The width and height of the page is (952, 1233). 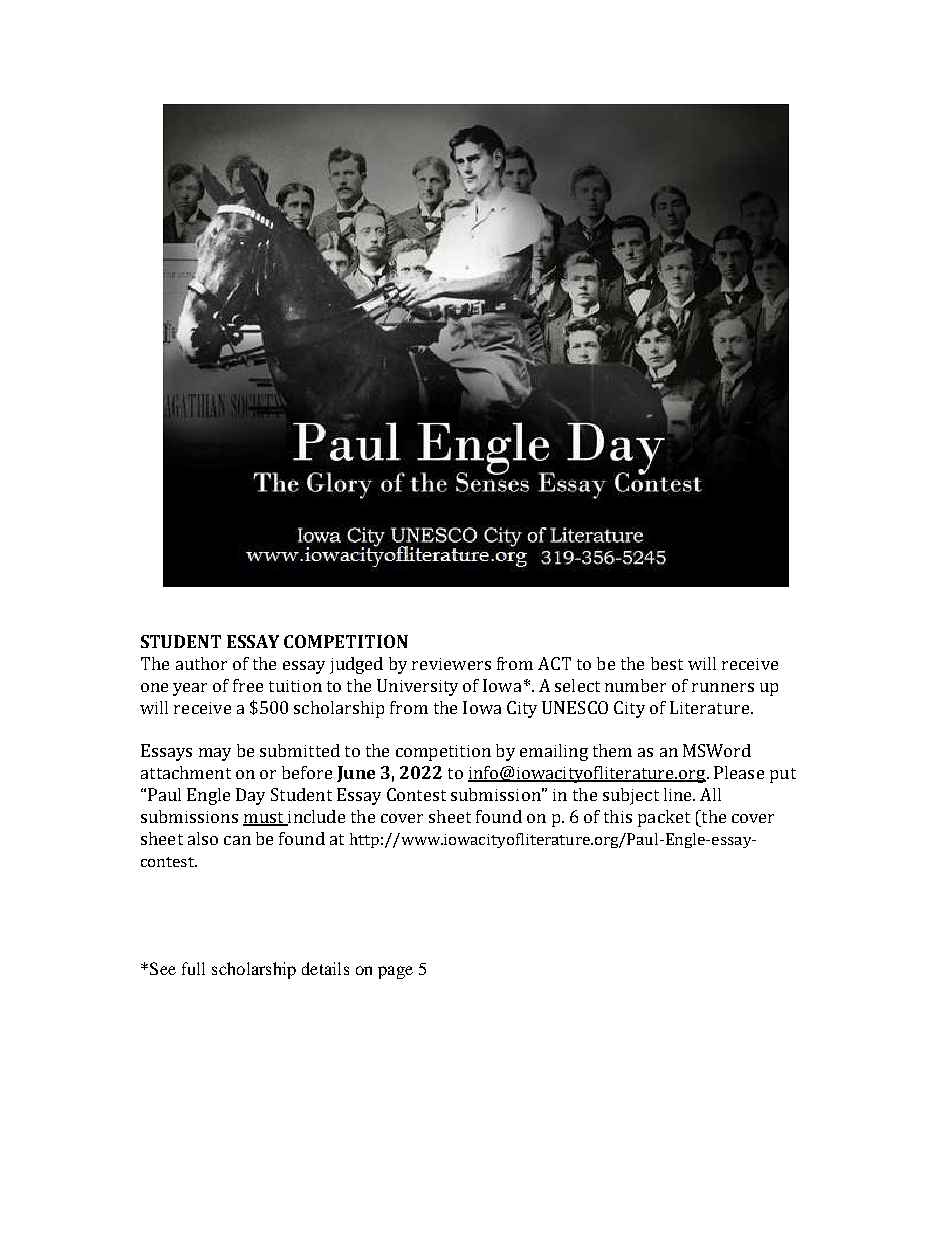 What do you see at coordinates (201, 663) in the page?
I see `author` at bounding box center [201, 663].
